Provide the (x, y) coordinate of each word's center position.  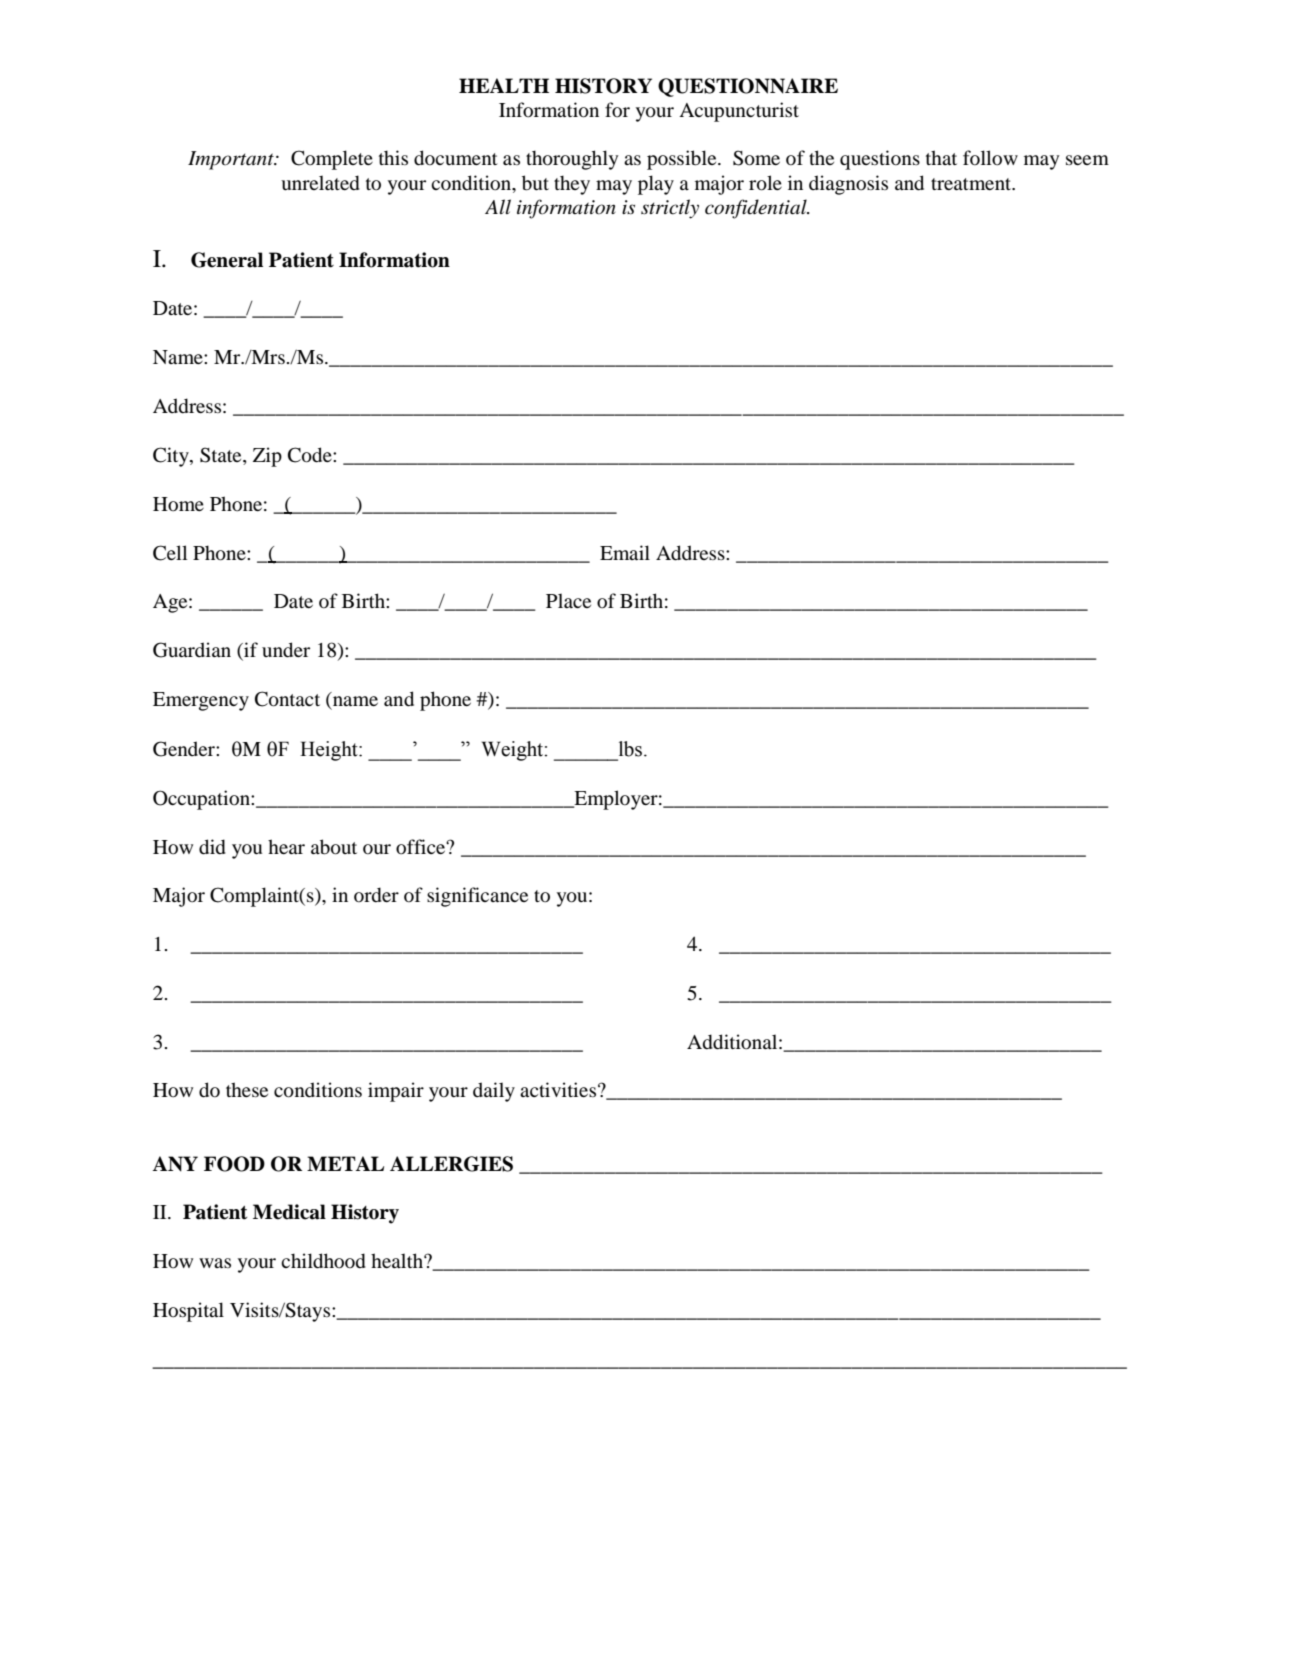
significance (477, 897)
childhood (323, 1261)
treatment (972, 184)
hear (286, 846)
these (247, 1089)
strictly (670, 209)
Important (232, 160)
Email (625, 552)
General (227, 260)
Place (568, 600)
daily (494, 1092)
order (376, 895)
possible (683, 160)
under (286, 650)
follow (990, 158)
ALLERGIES (451, 1164)
